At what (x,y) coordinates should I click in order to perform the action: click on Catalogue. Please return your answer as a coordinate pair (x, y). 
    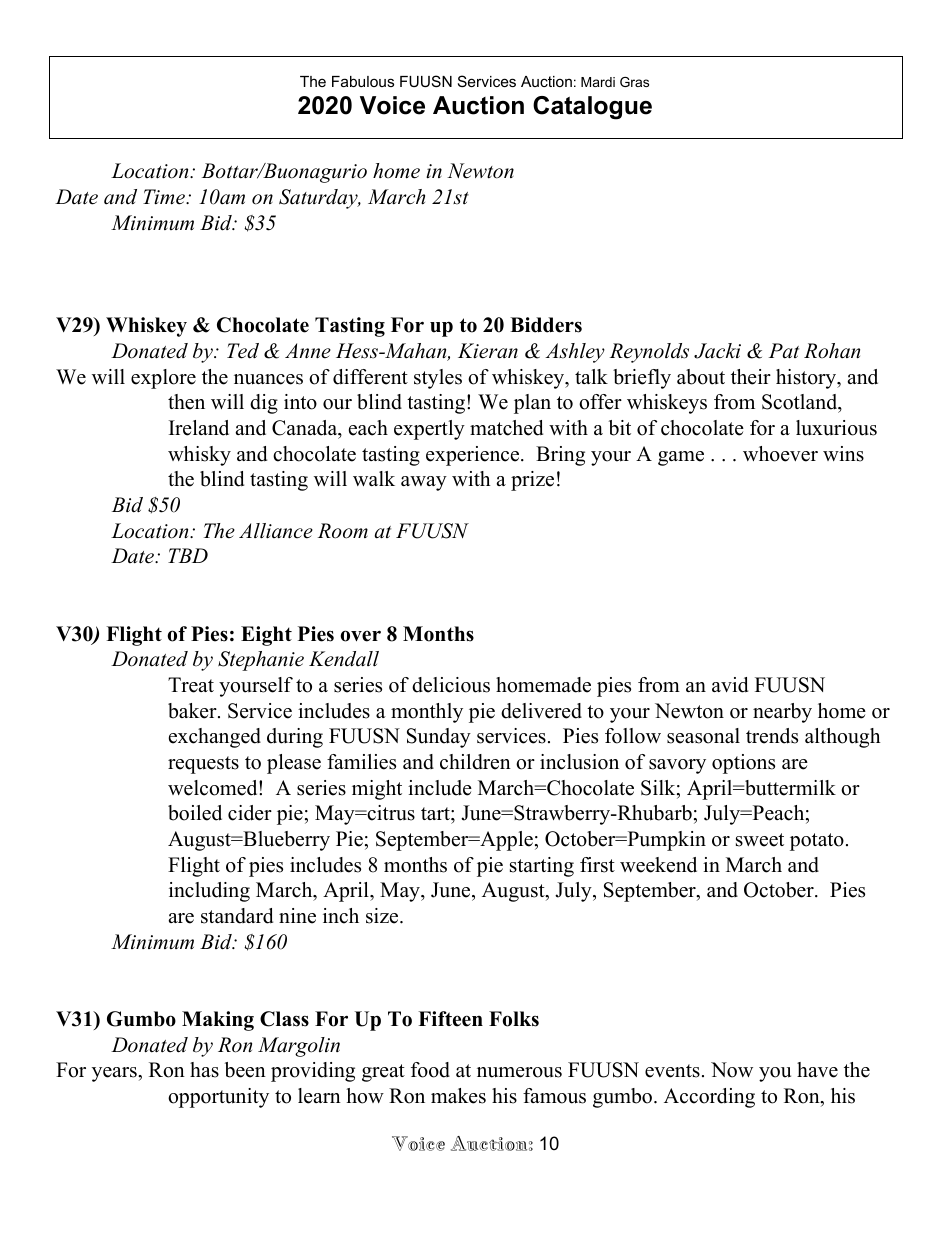
    Looking at the image, I should click on (592, 108).
